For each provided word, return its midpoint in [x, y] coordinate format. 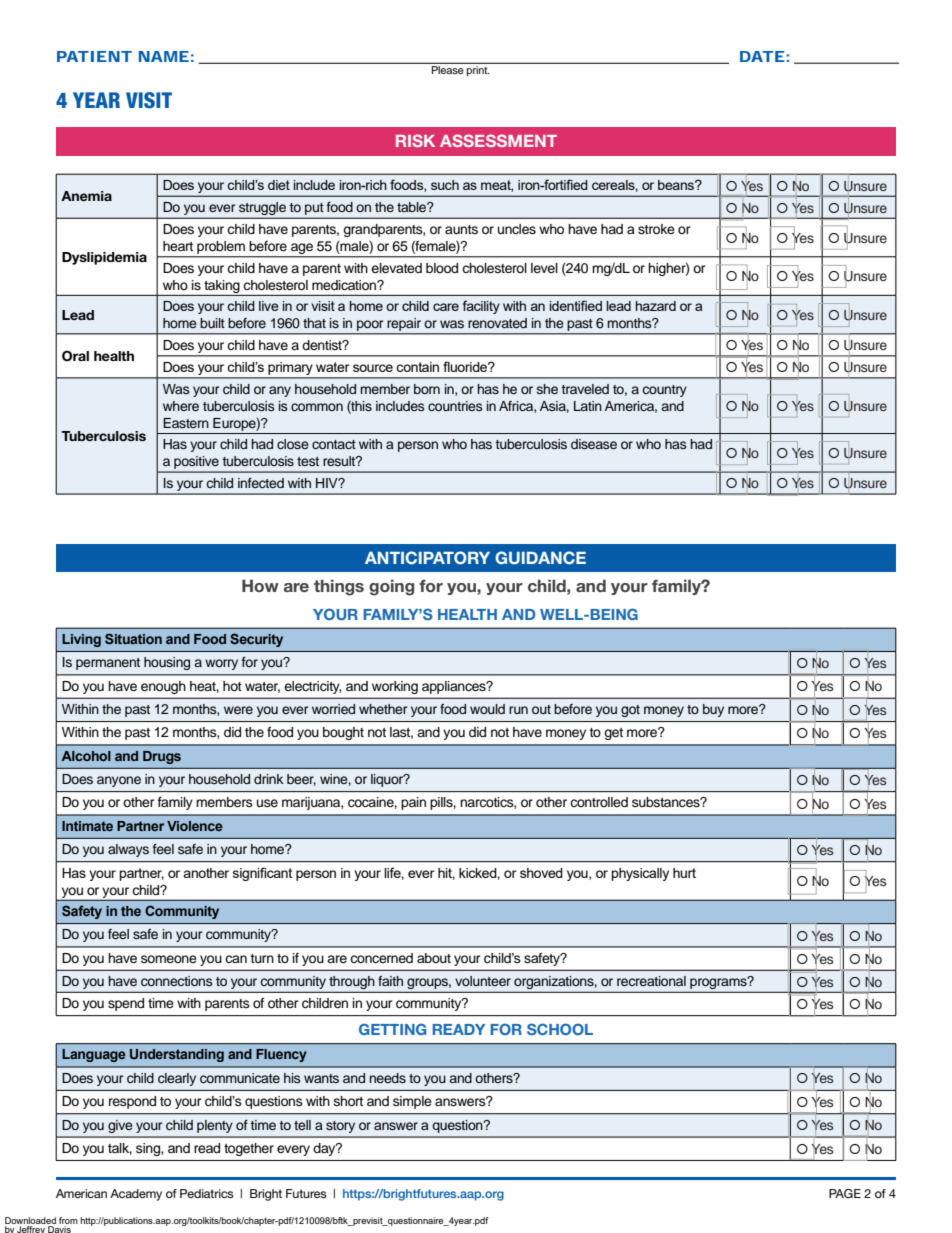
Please [447, 70]
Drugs [162, 757]
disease [594, 444]
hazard [656, 306]
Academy [136, 1195]
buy [713, 710]
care [446, 307]
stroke [656, 229]
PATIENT [94, 56]
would [487, 709]
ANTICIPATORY [427, 557]
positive [196, 464]
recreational [651, 981]
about [434, 958]
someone [169, 959]
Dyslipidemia [104, 258]
